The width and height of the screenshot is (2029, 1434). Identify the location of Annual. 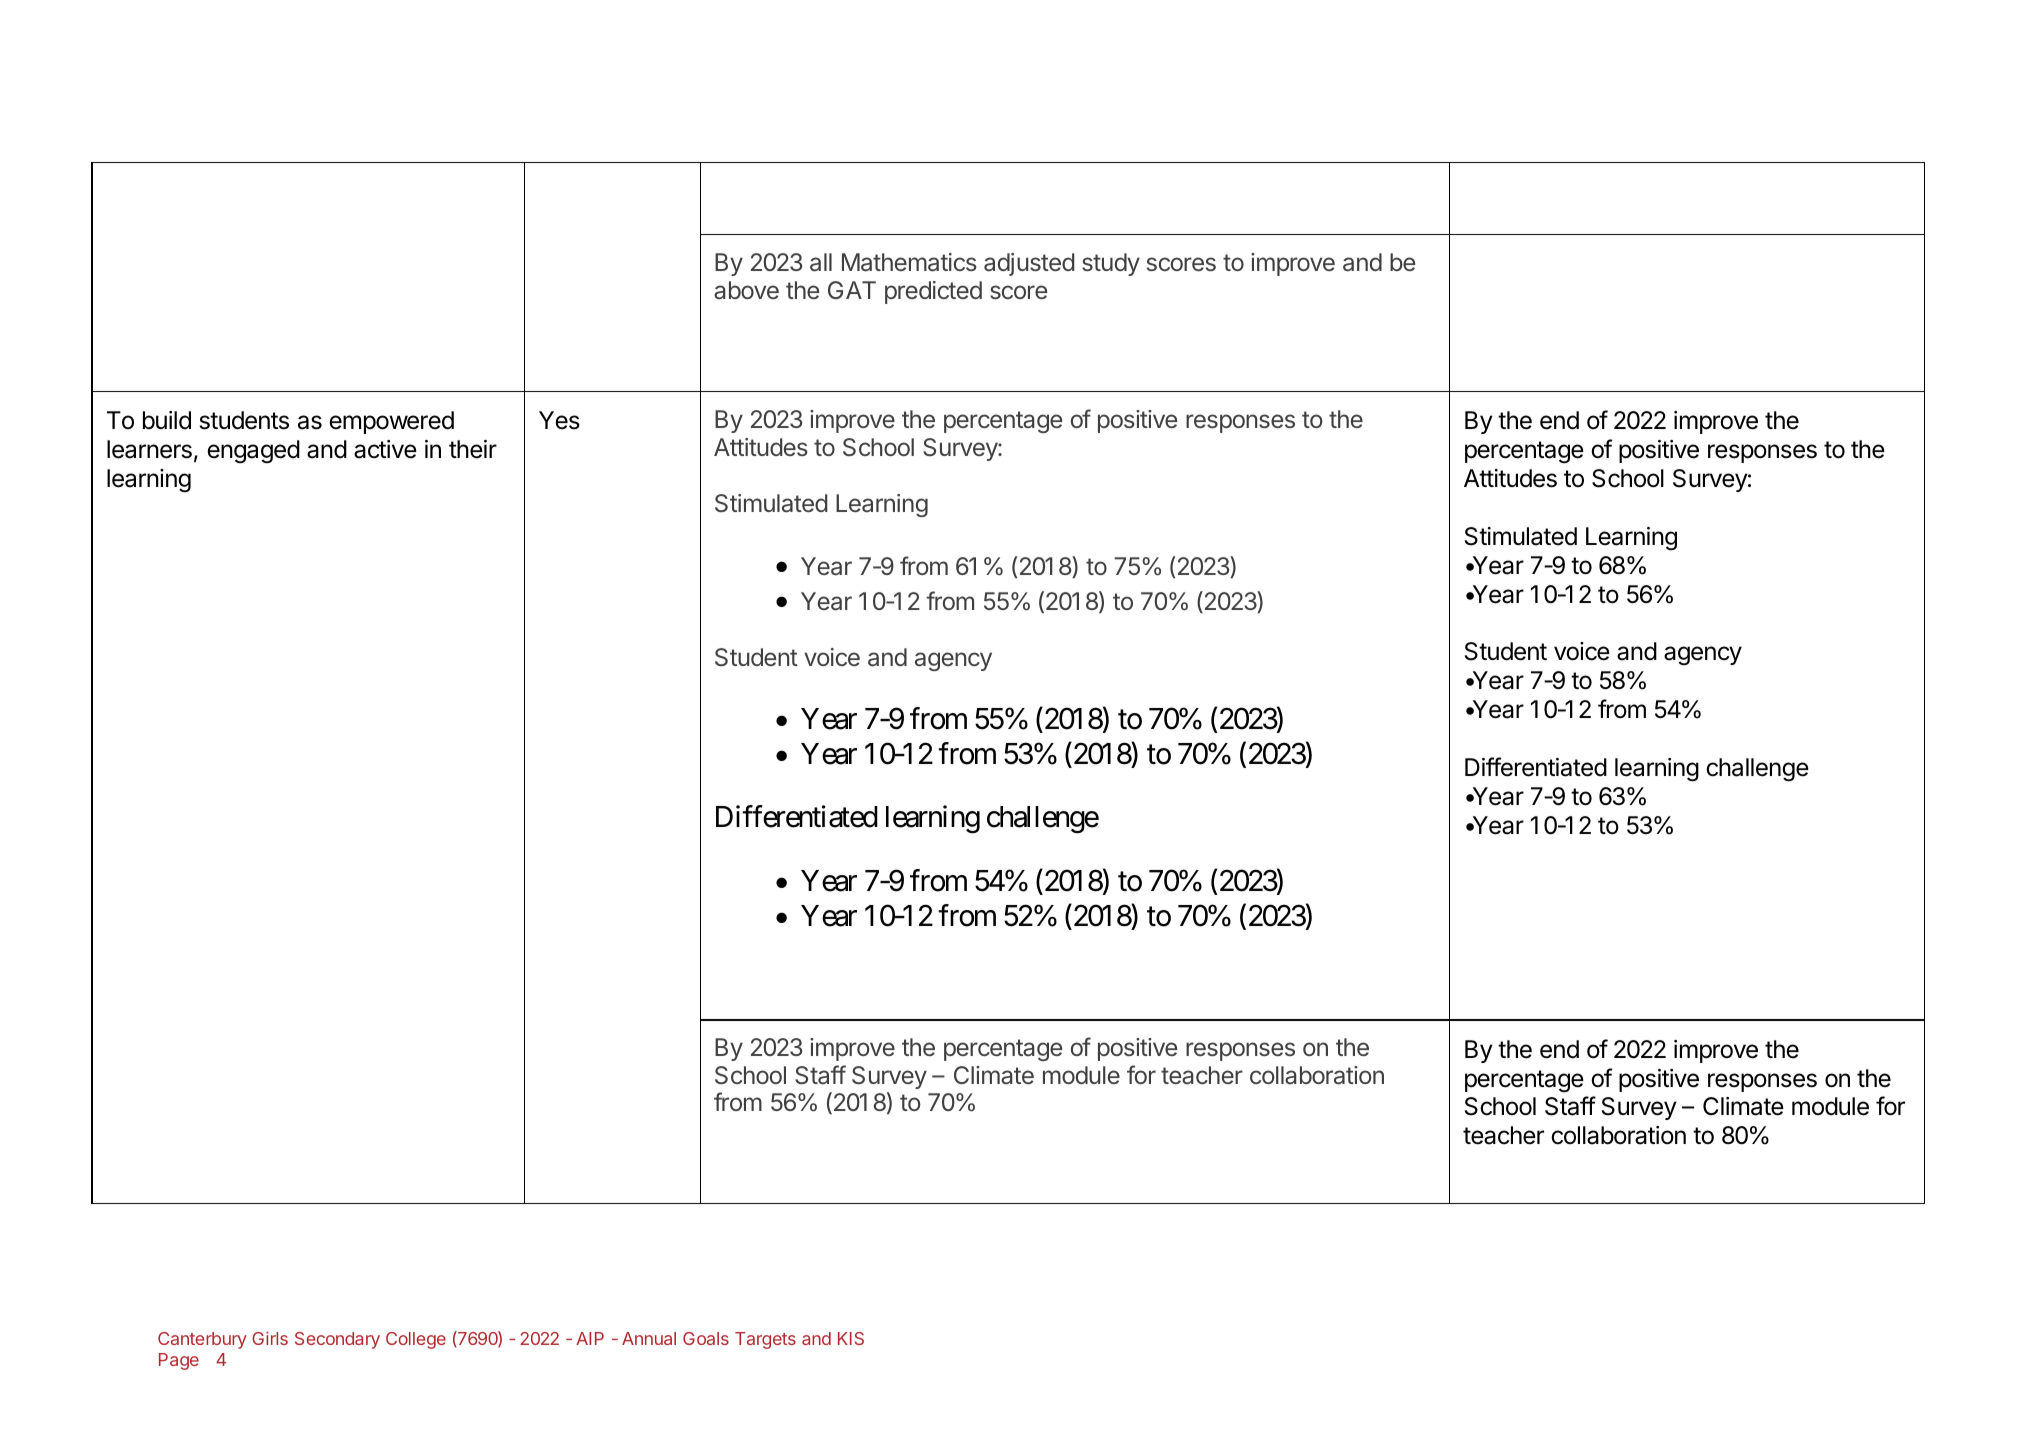
(649, 1338).
